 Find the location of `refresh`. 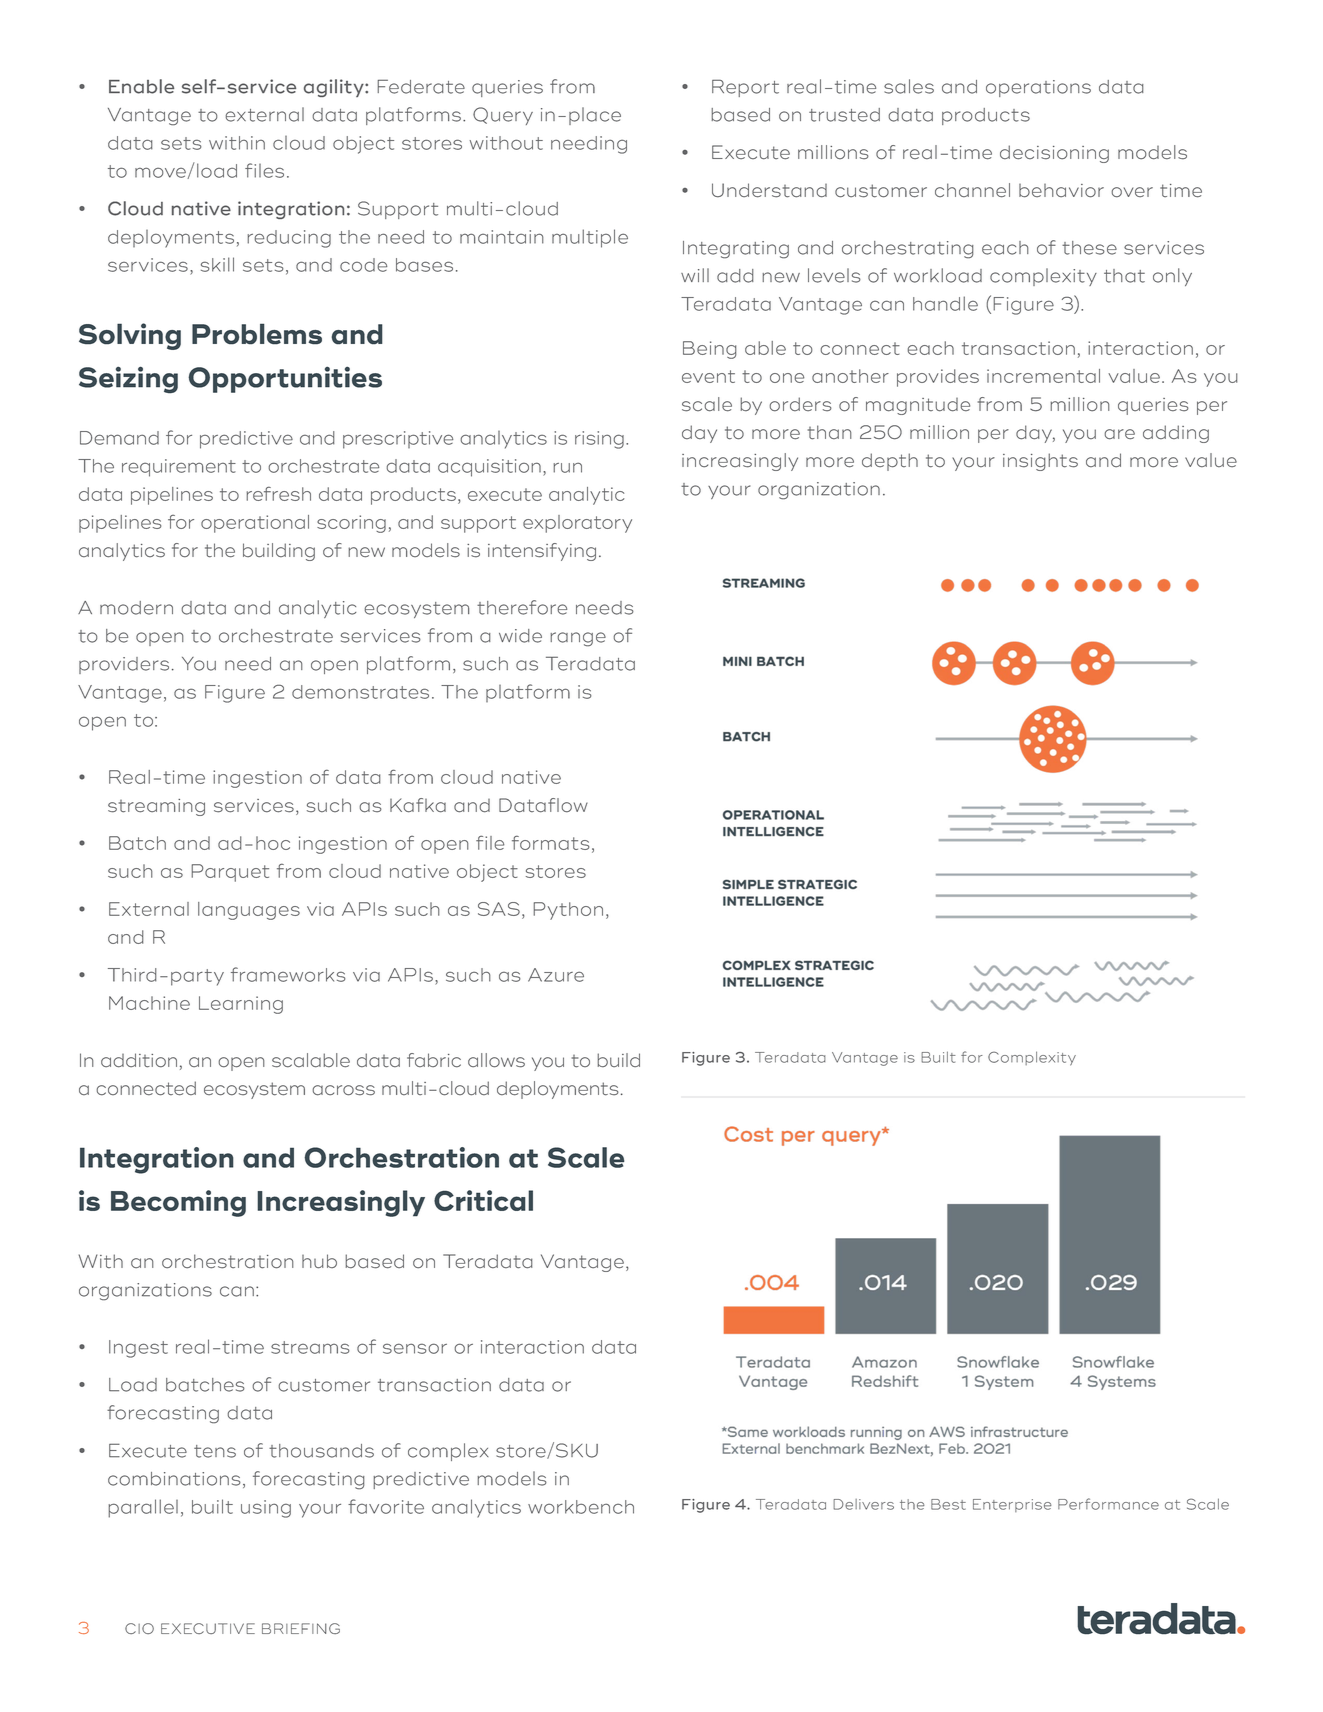

refresh is located at coordinates (278, 493).
